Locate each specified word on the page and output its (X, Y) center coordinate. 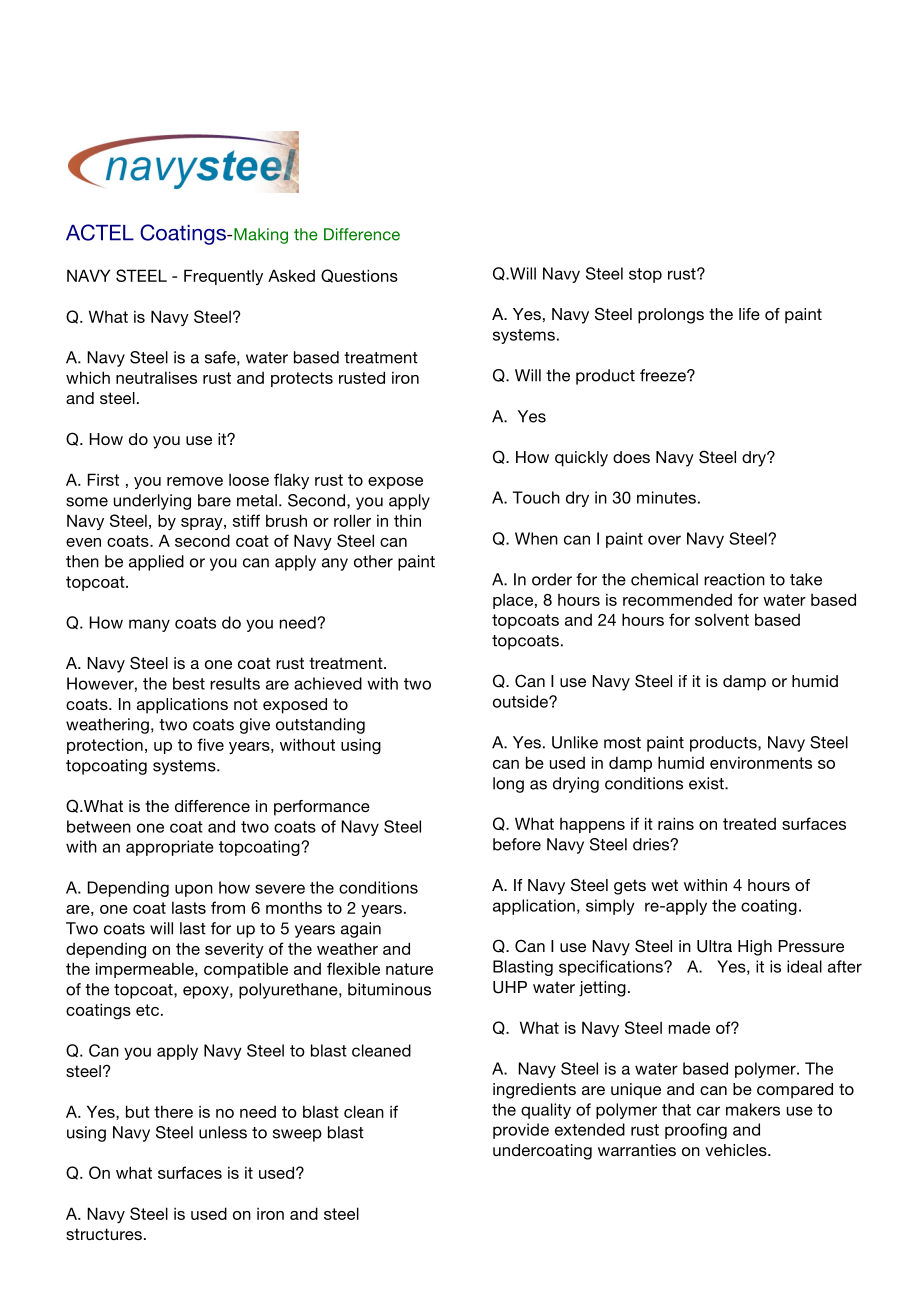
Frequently (223, 277)
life (749, 314)
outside (521, 701)
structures (104, 1234)
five (210, 744)
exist (707, 783)
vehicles (737, 1150)
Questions (359, 276)
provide (521, 1131)
